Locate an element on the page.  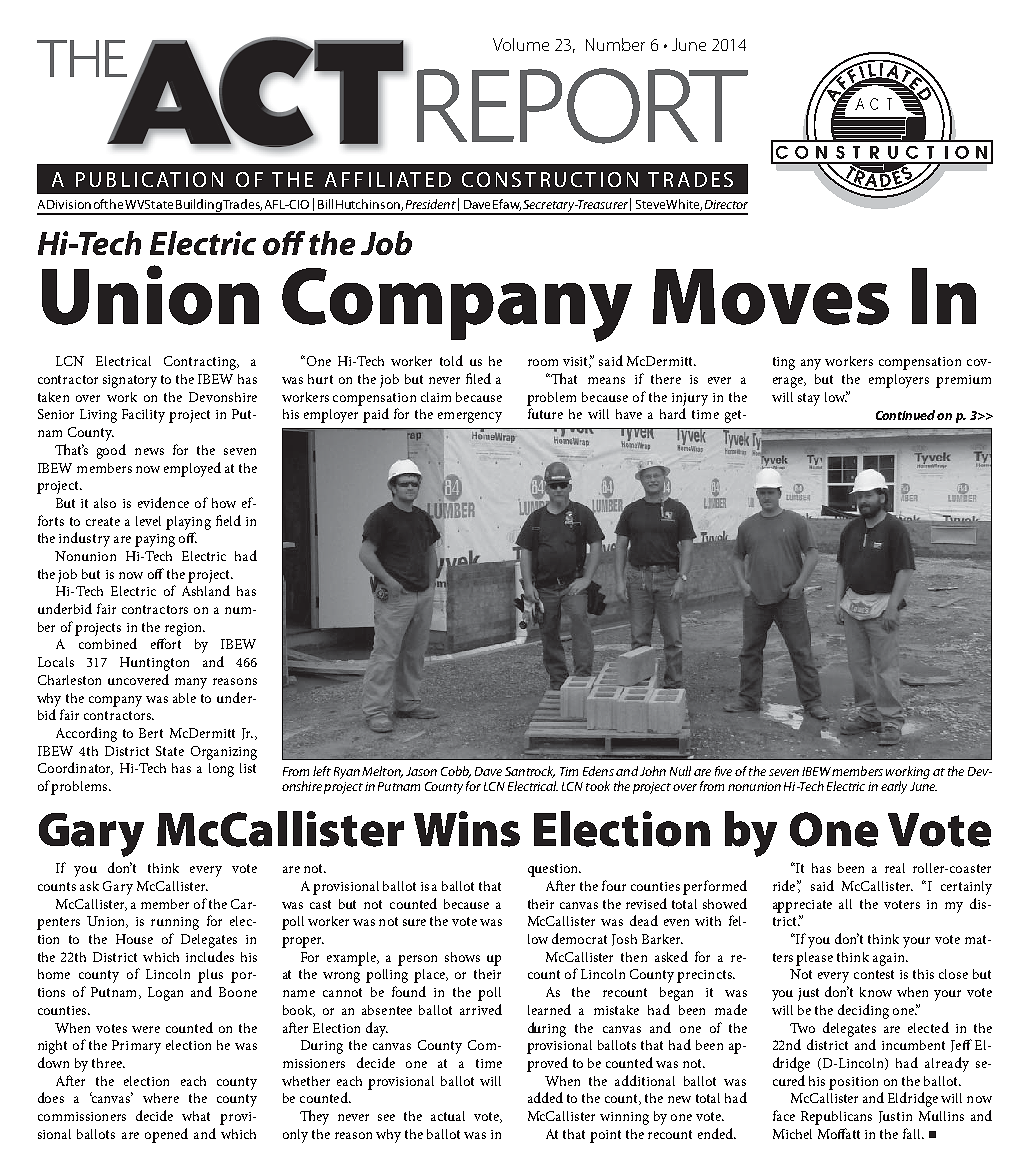
Facility is located at coordinates (143, 416).
